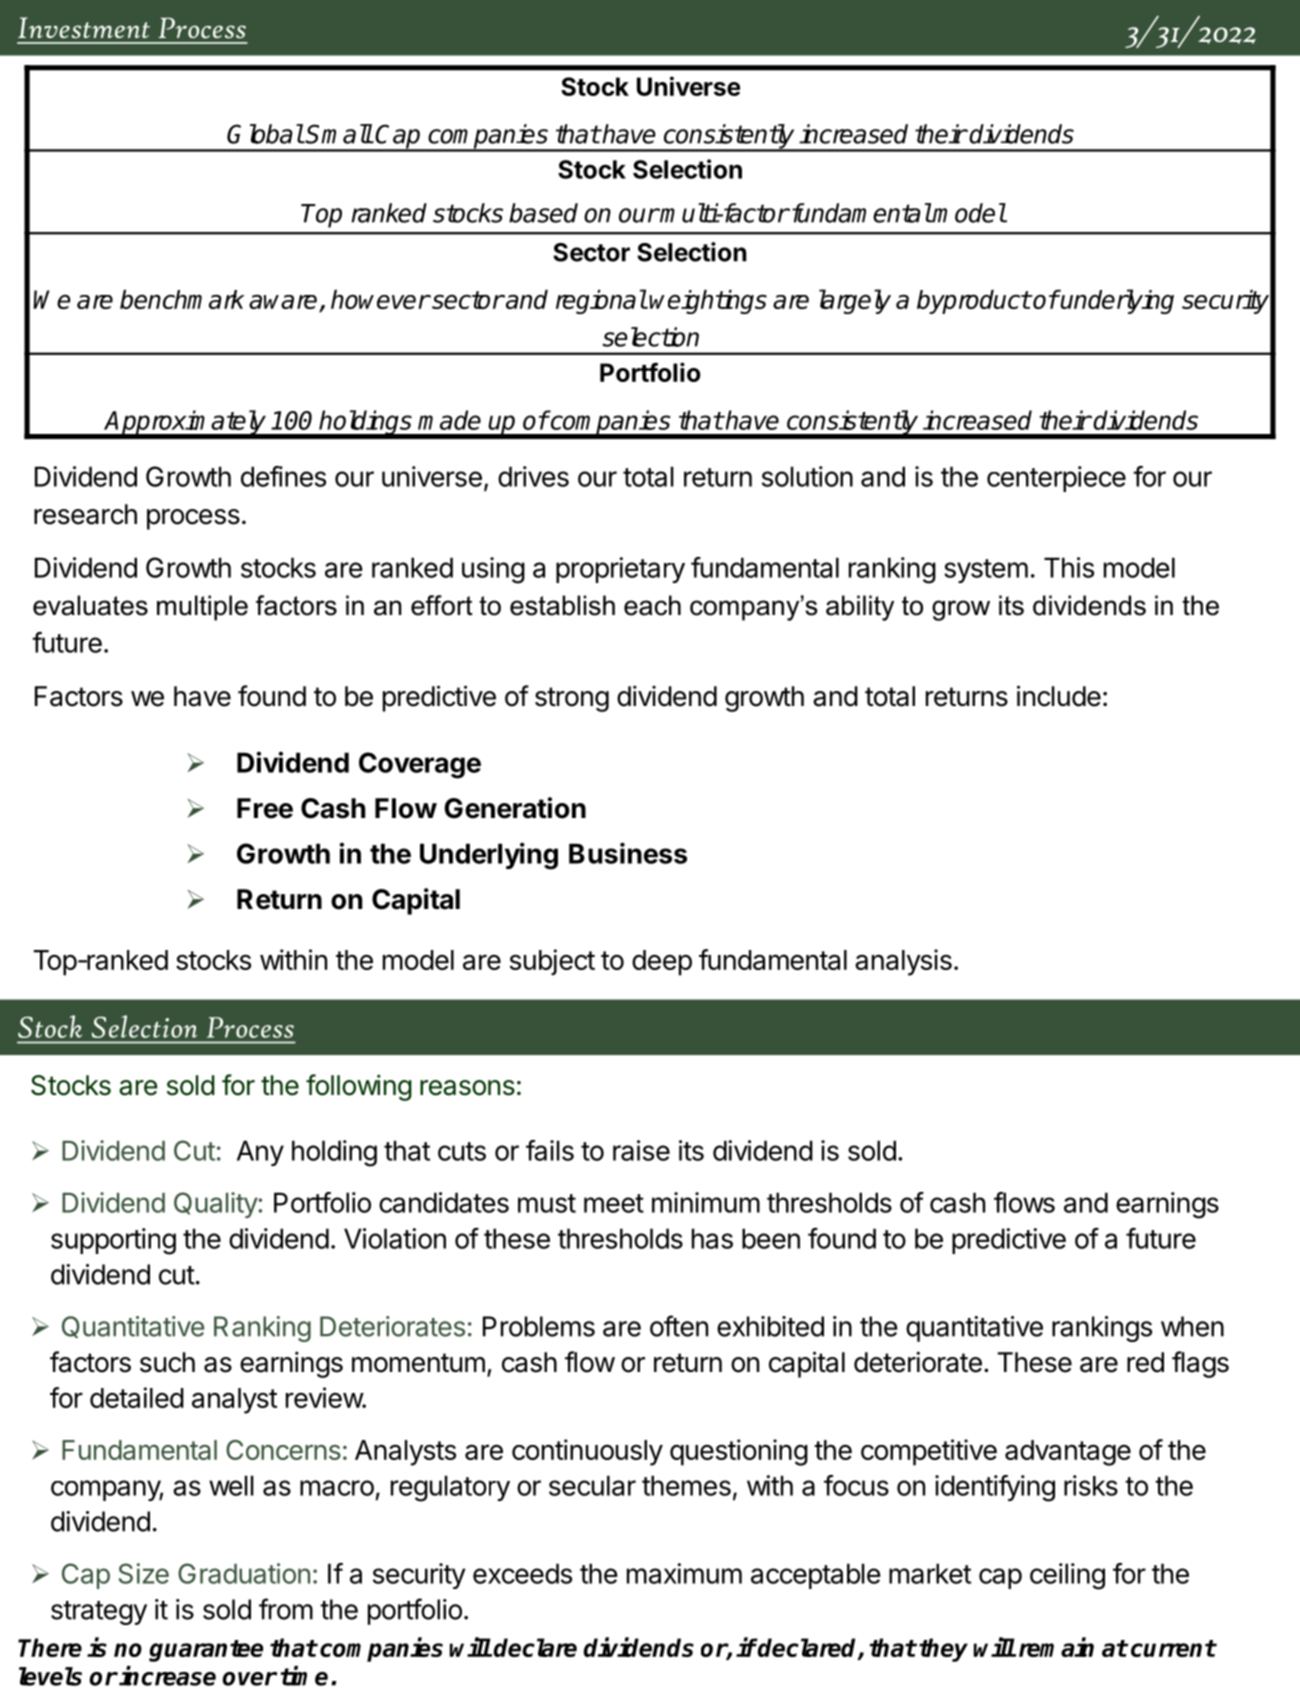 The image size is (1300, 1707). I want to click on defines, so click(283, 476).
